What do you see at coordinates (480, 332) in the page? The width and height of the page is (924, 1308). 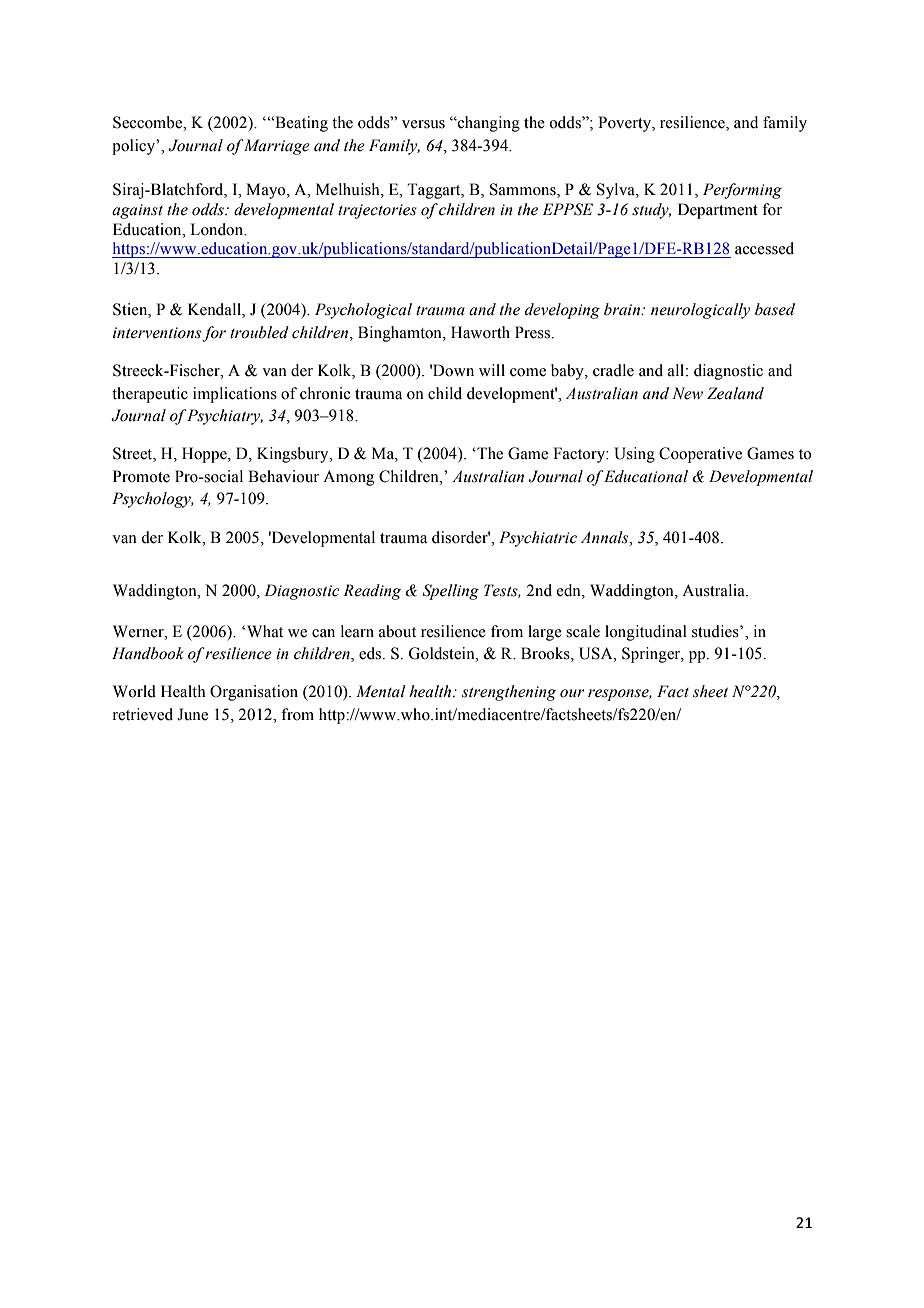 I see `Haworth` at bounding box center [480, 332].
